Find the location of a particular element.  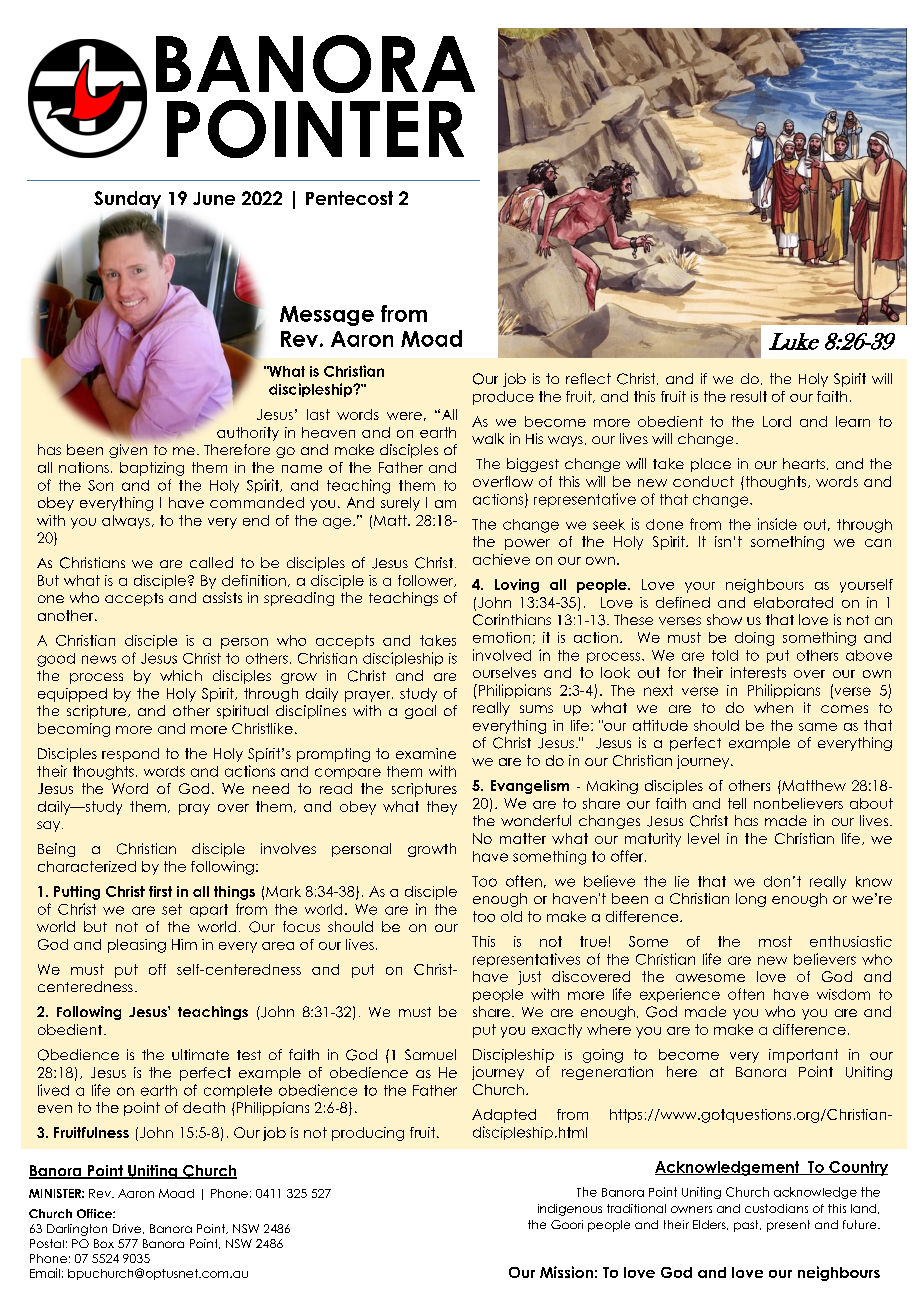

respond is located at coordinates (130, 755).
